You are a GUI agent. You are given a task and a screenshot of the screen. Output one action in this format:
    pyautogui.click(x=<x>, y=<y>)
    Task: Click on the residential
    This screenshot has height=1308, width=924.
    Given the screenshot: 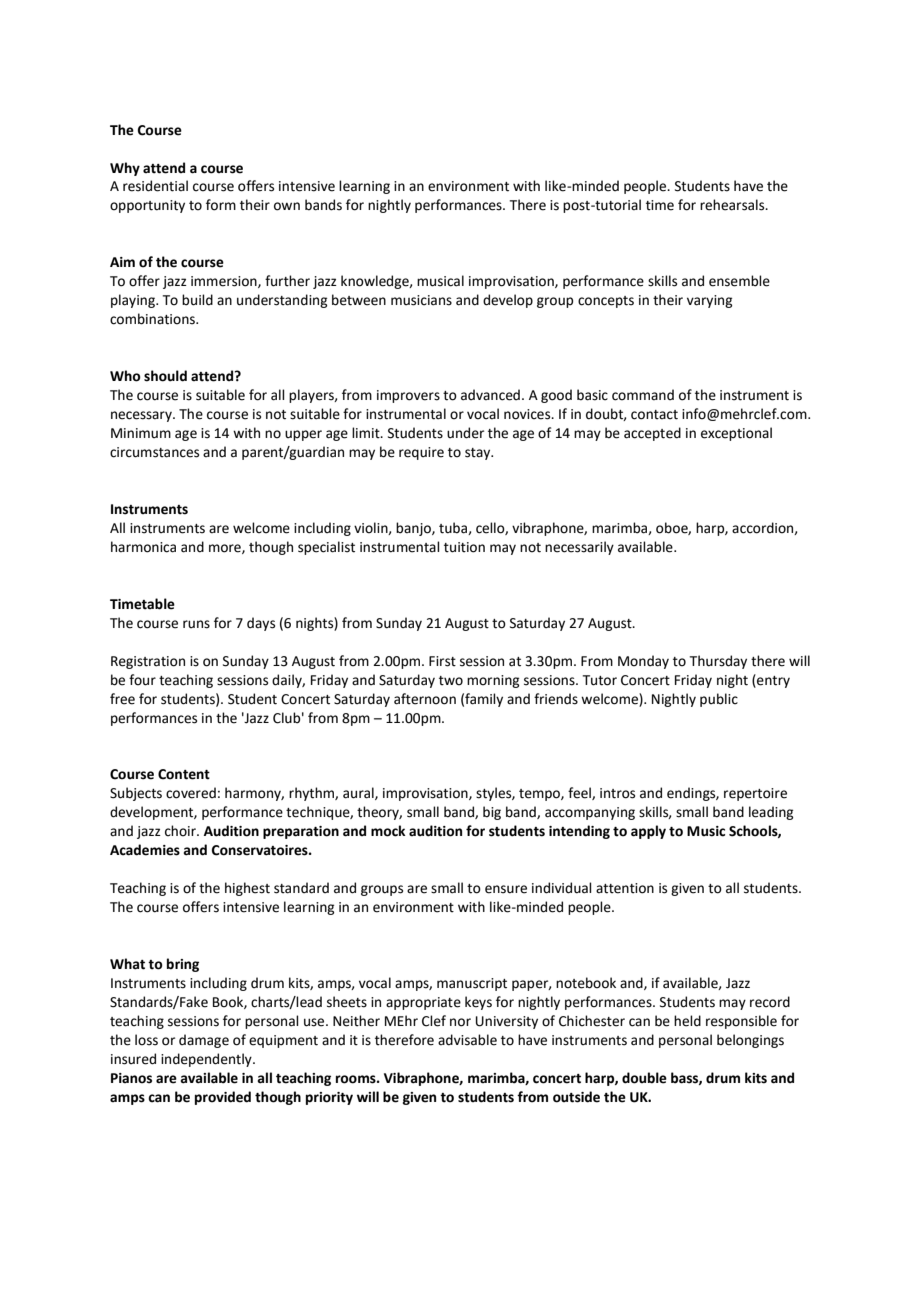 What is the action you would take?
    pyautogui.click(x=155, y=186)
